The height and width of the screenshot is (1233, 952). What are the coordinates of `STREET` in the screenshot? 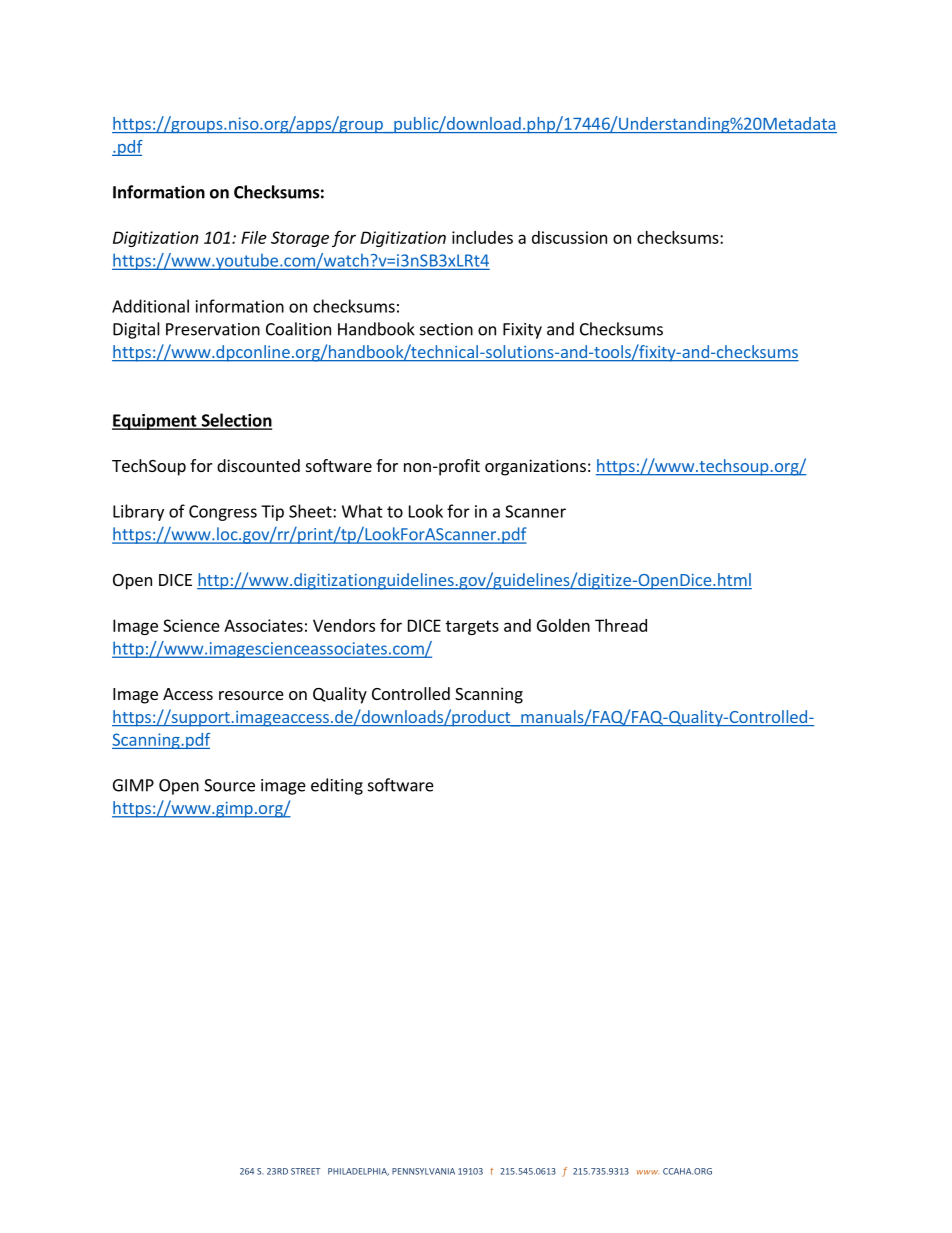 It's located at (305, 1171).
